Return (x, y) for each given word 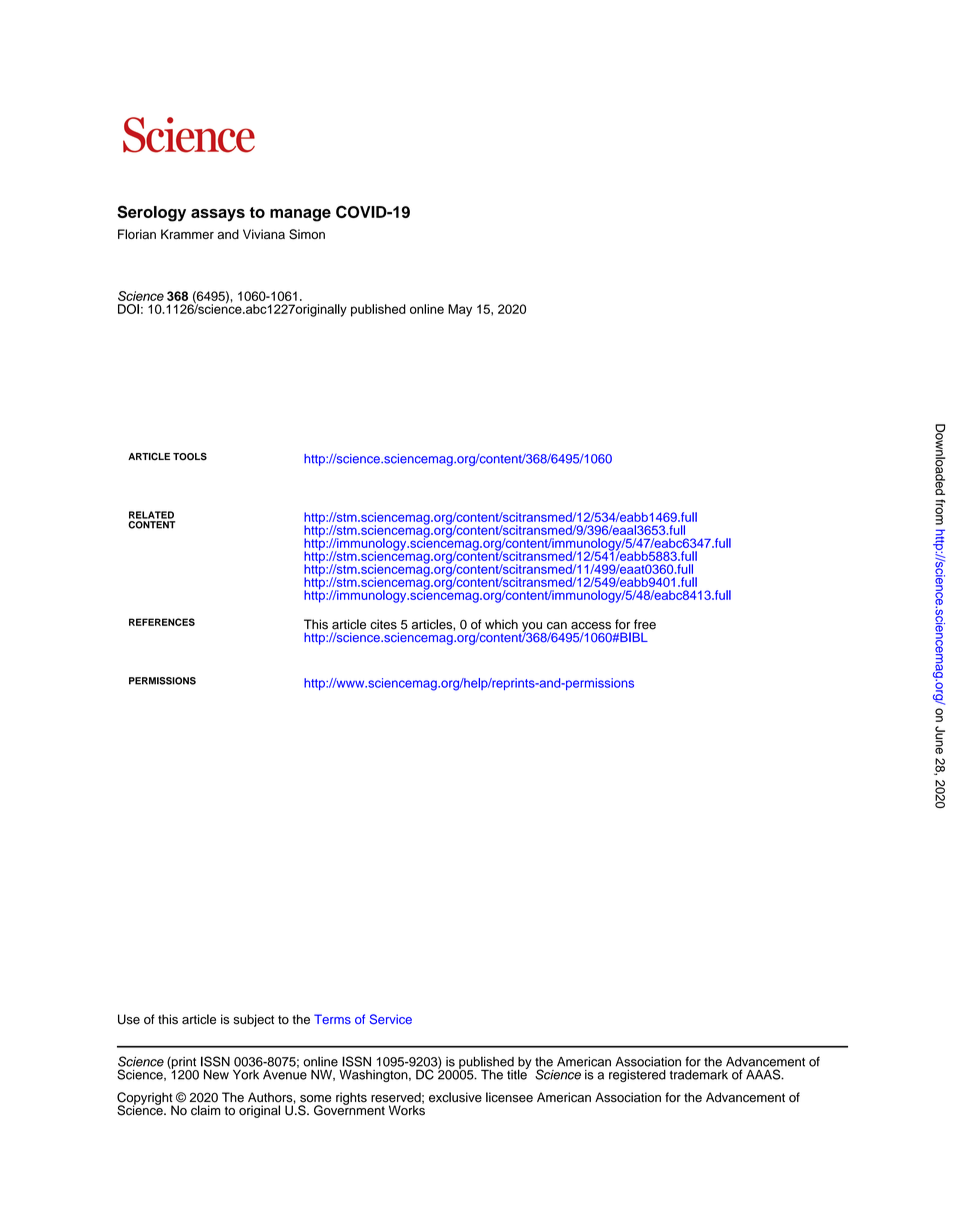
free (645, 624)
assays (218, 215)
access (591, 626)
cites (383, 624)
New (216, 1075)
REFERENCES (162, 622)
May (460, 310)
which (501, 624)
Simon (307, 234)
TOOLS (190, 456)
